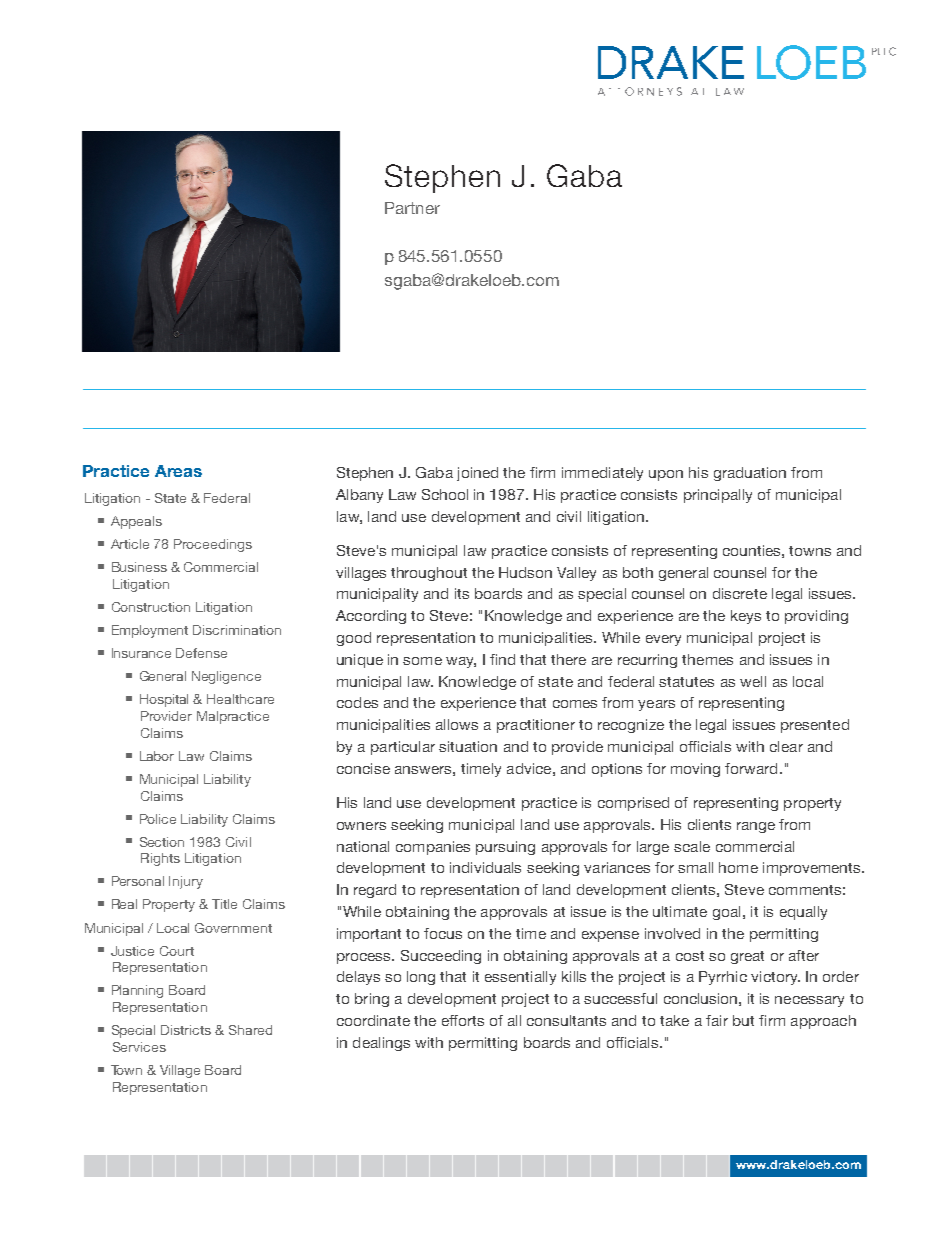  I want to click on home, so click(738, 867).
